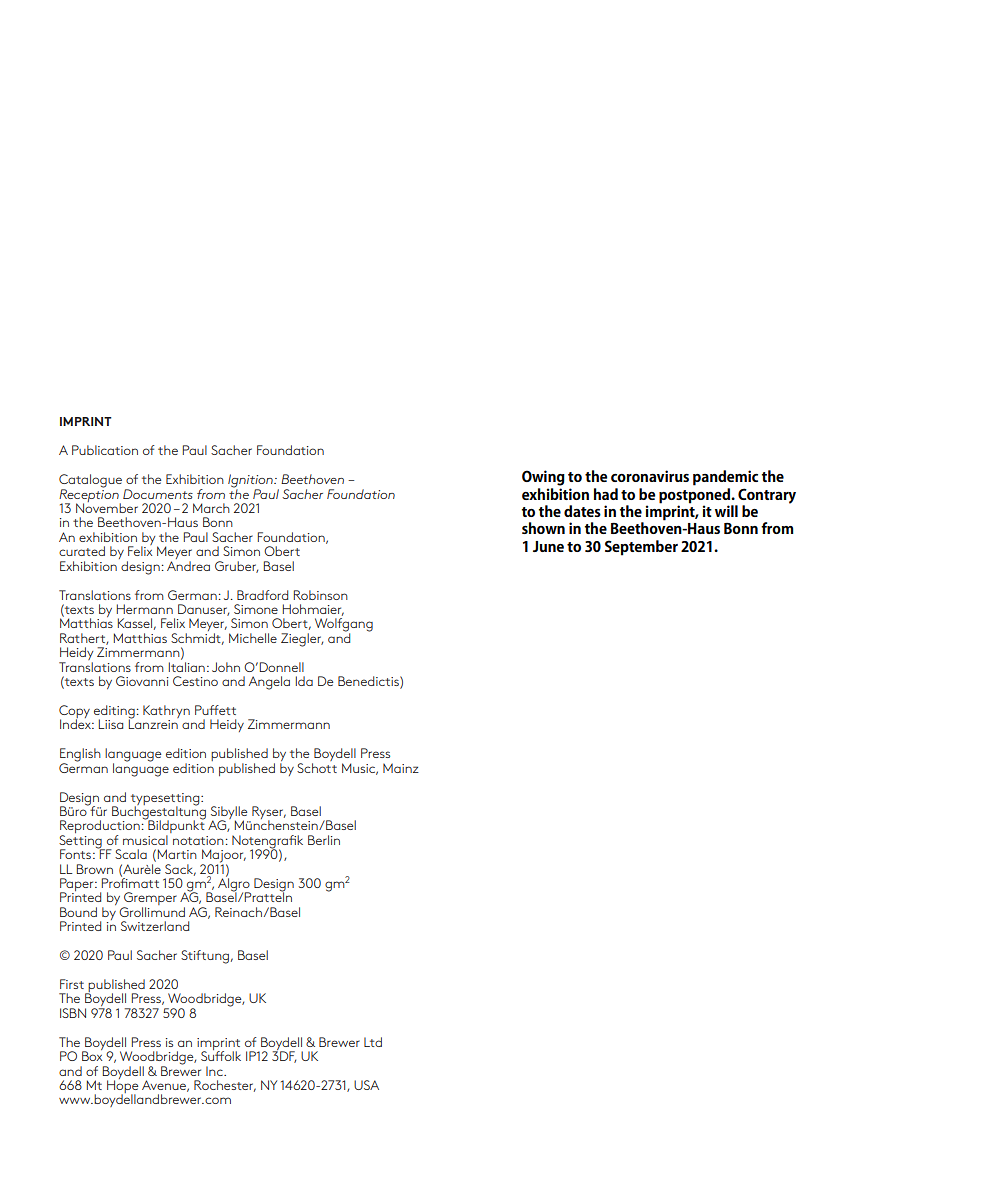 This screenshot has width=999, height=1204. I want to click on Switzerland, so click(155, 926).
